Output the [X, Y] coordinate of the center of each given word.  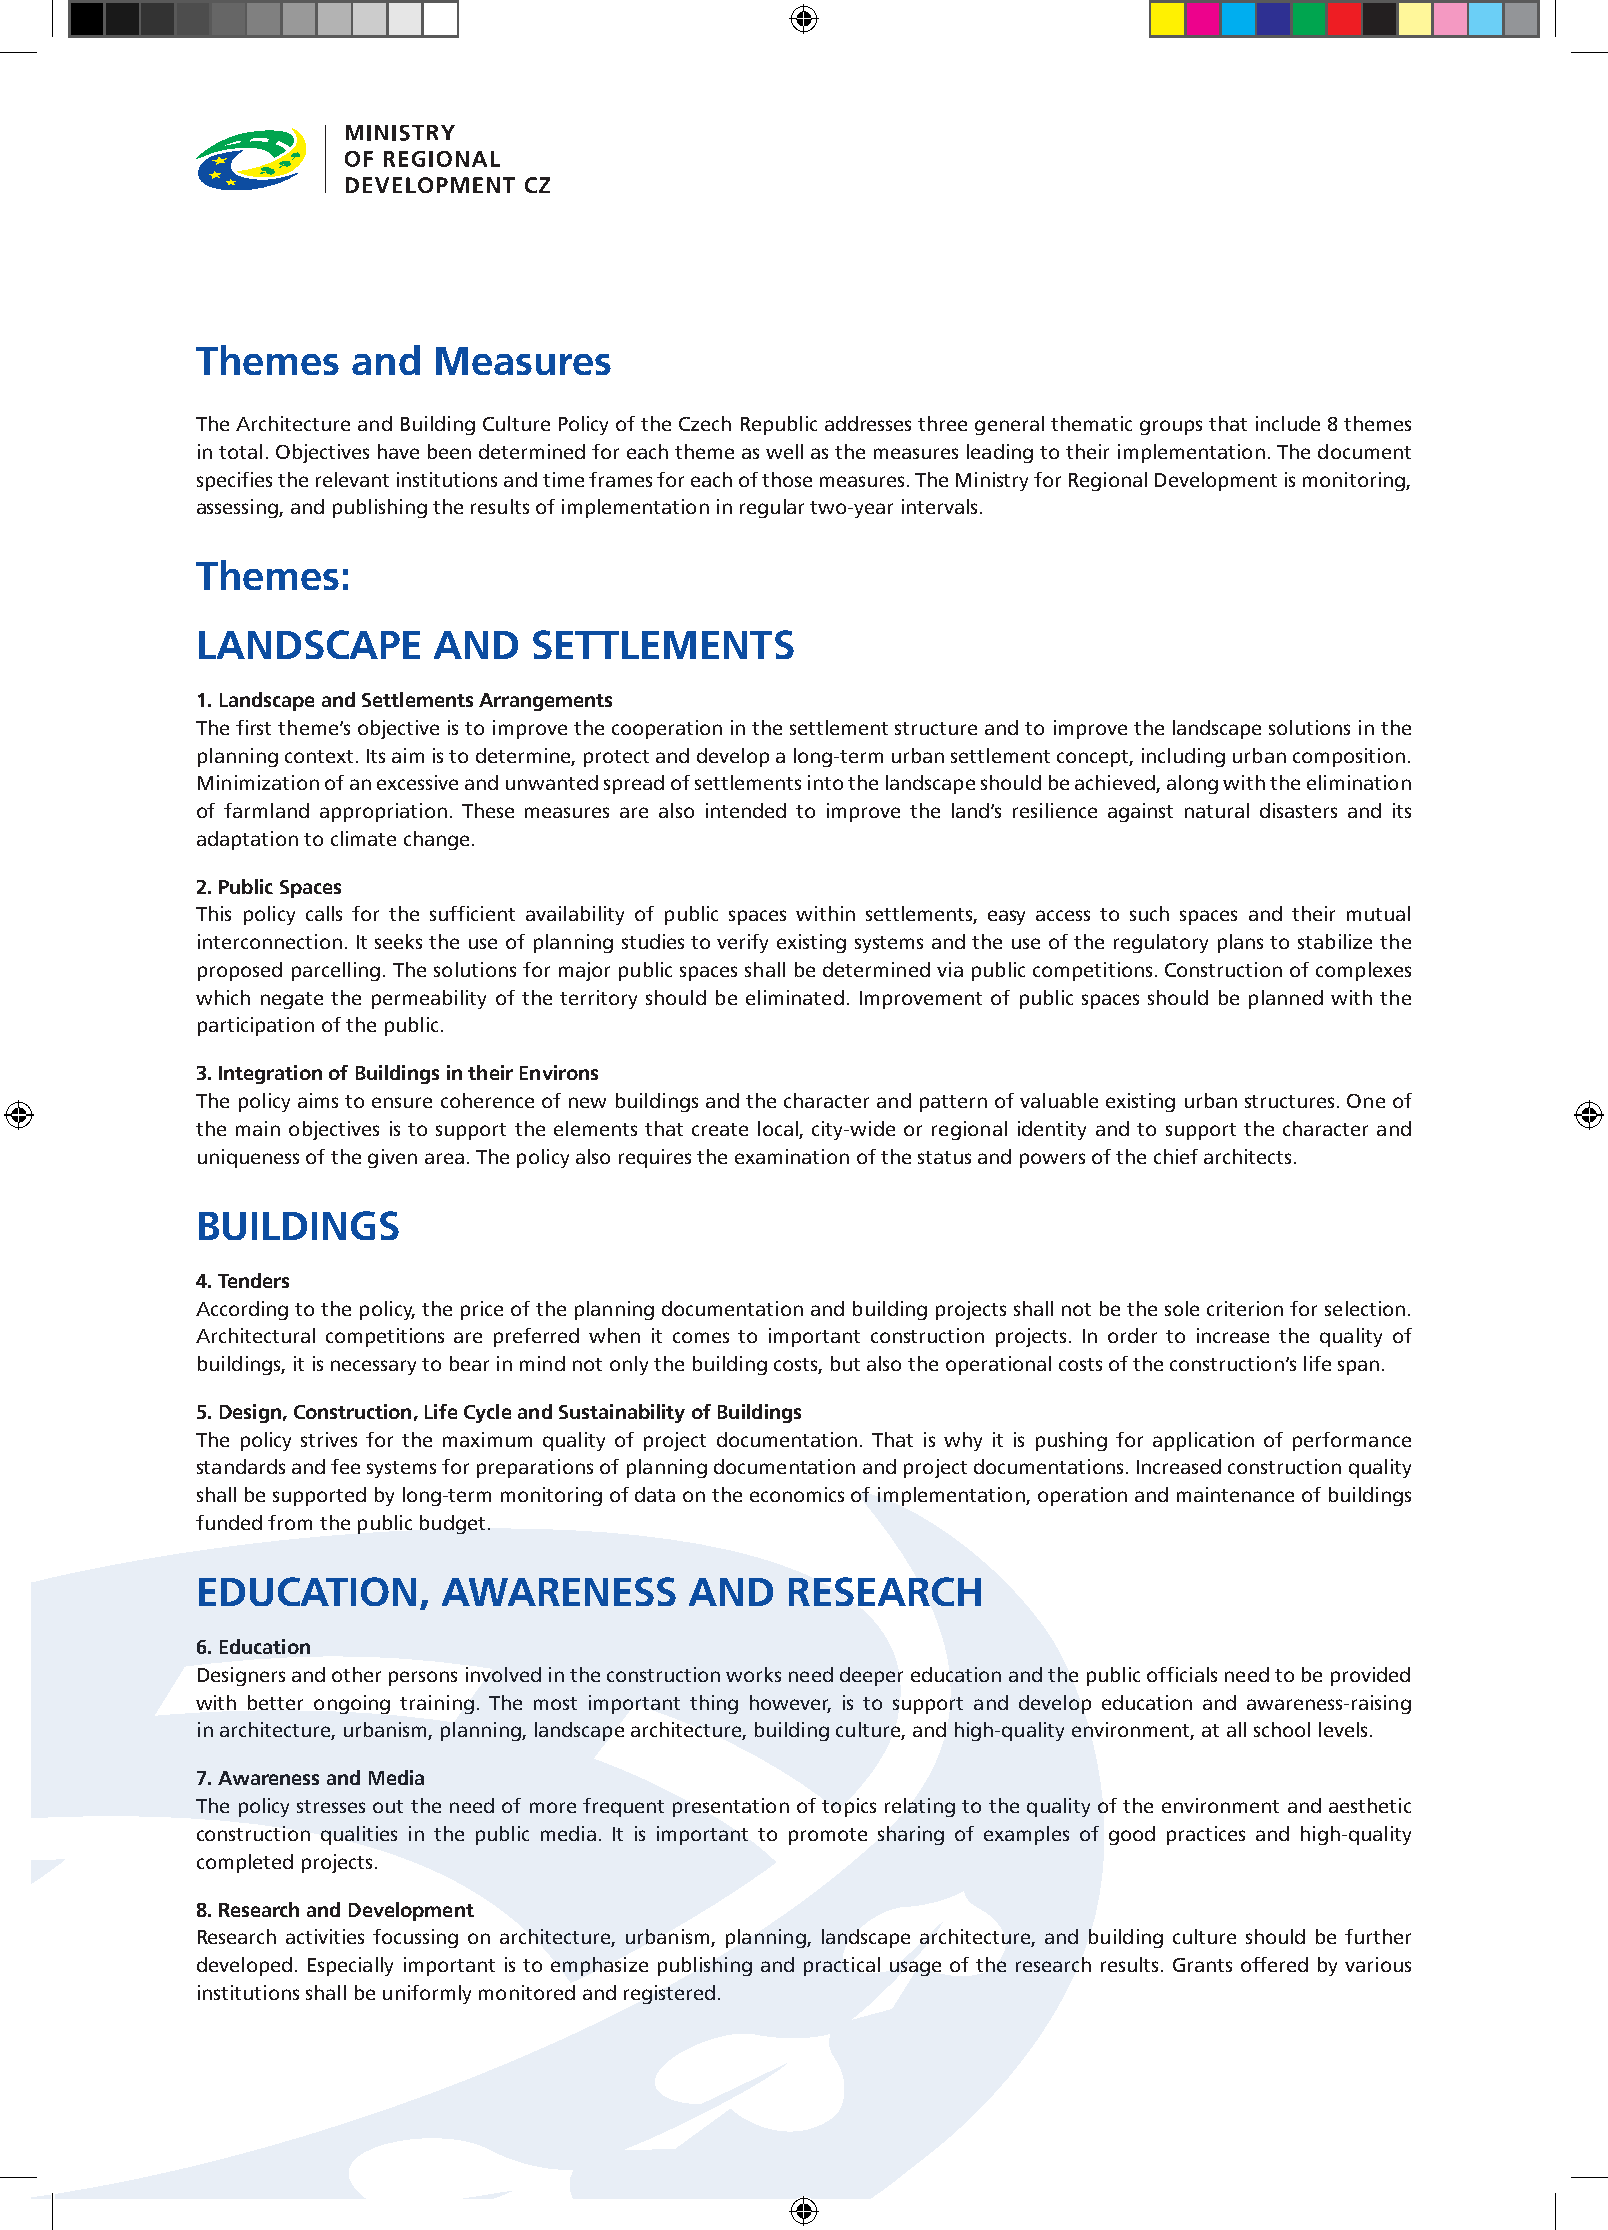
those [787, 479]
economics [797, 1494]
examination [792, 1156]
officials [1182, 1674]
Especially [350, 1966]
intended [746, 810]
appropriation [383, 812]
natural [1217, 810]
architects [1247, 1156]
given [392, 1158]
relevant [352, 479]
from [290, 1522]
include [1288, 423]
